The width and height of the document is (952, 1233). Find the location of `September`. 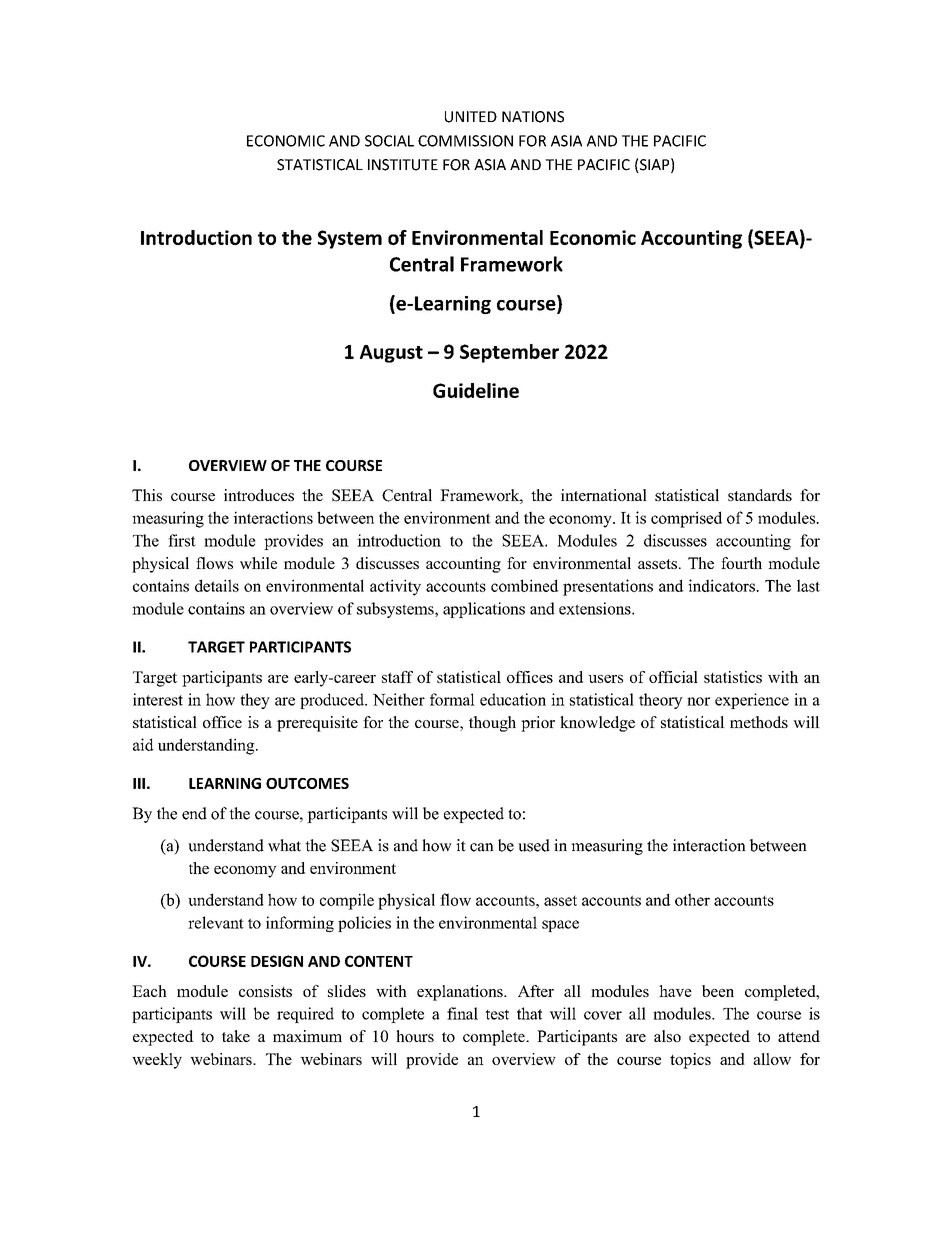

September is located at coordinates (509, 353).
